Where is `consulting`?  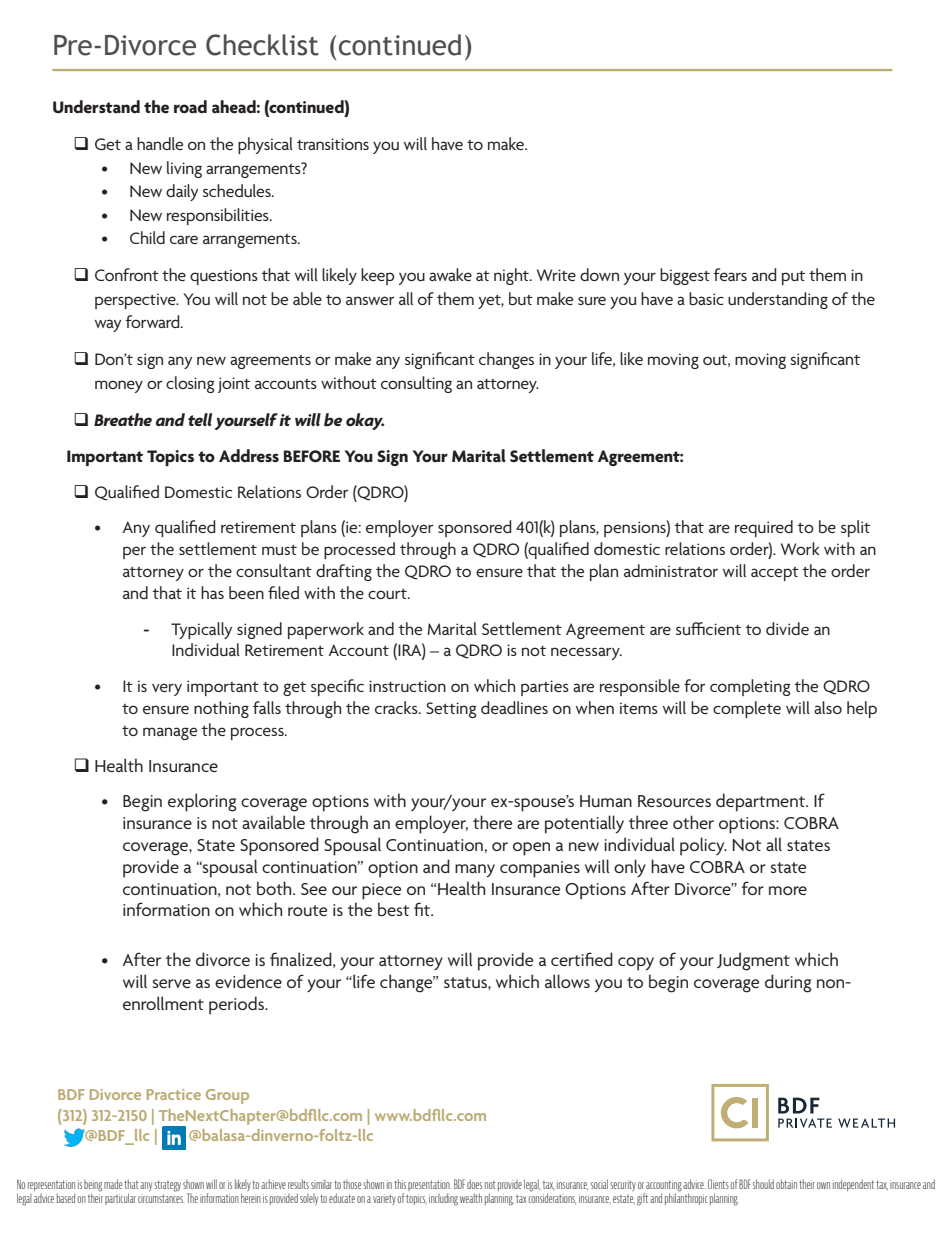
consulting is located at coordinates (416, 384).
